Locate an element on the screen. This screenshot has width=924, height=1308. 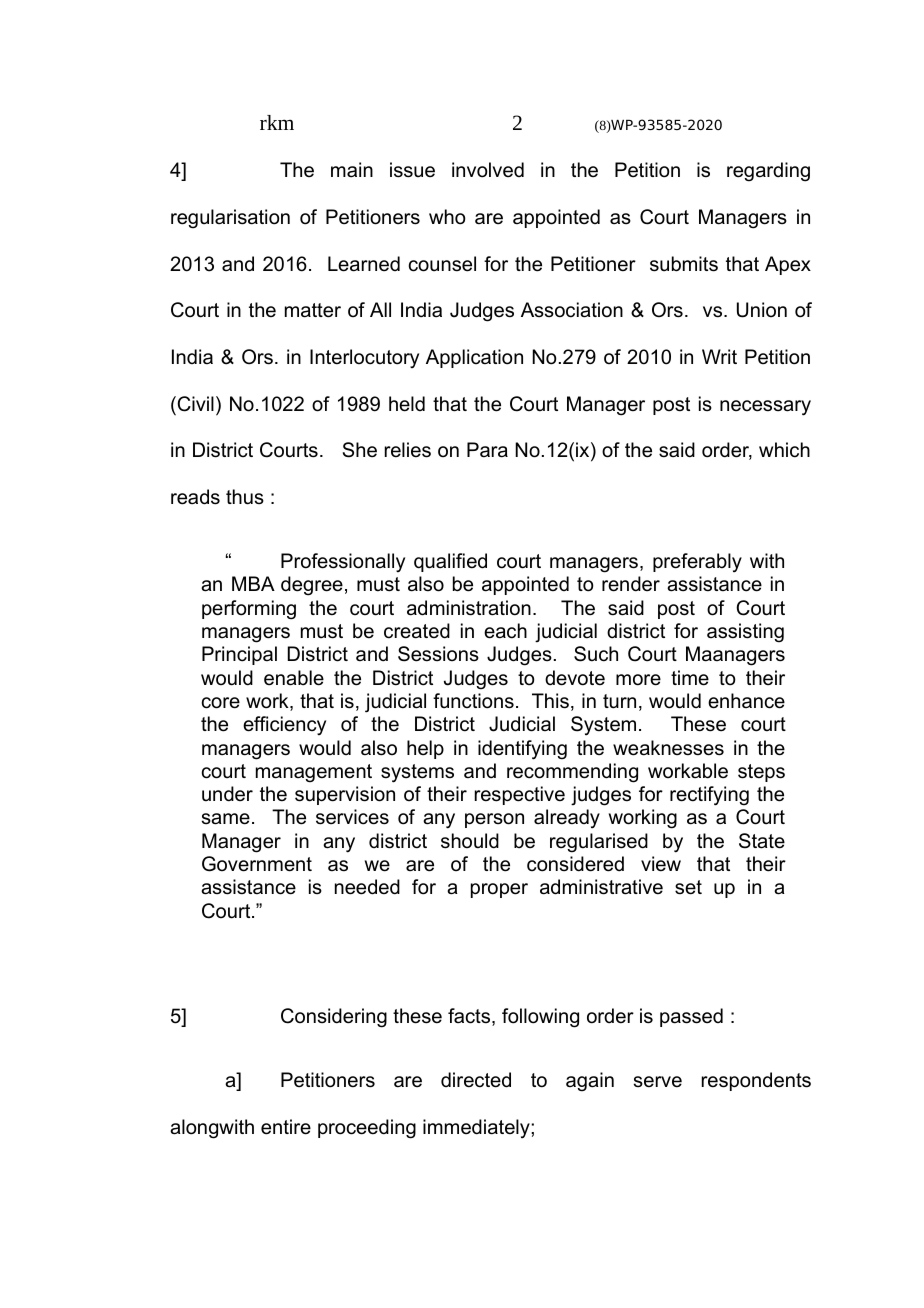
proper is located at coordinates (499, 890).
